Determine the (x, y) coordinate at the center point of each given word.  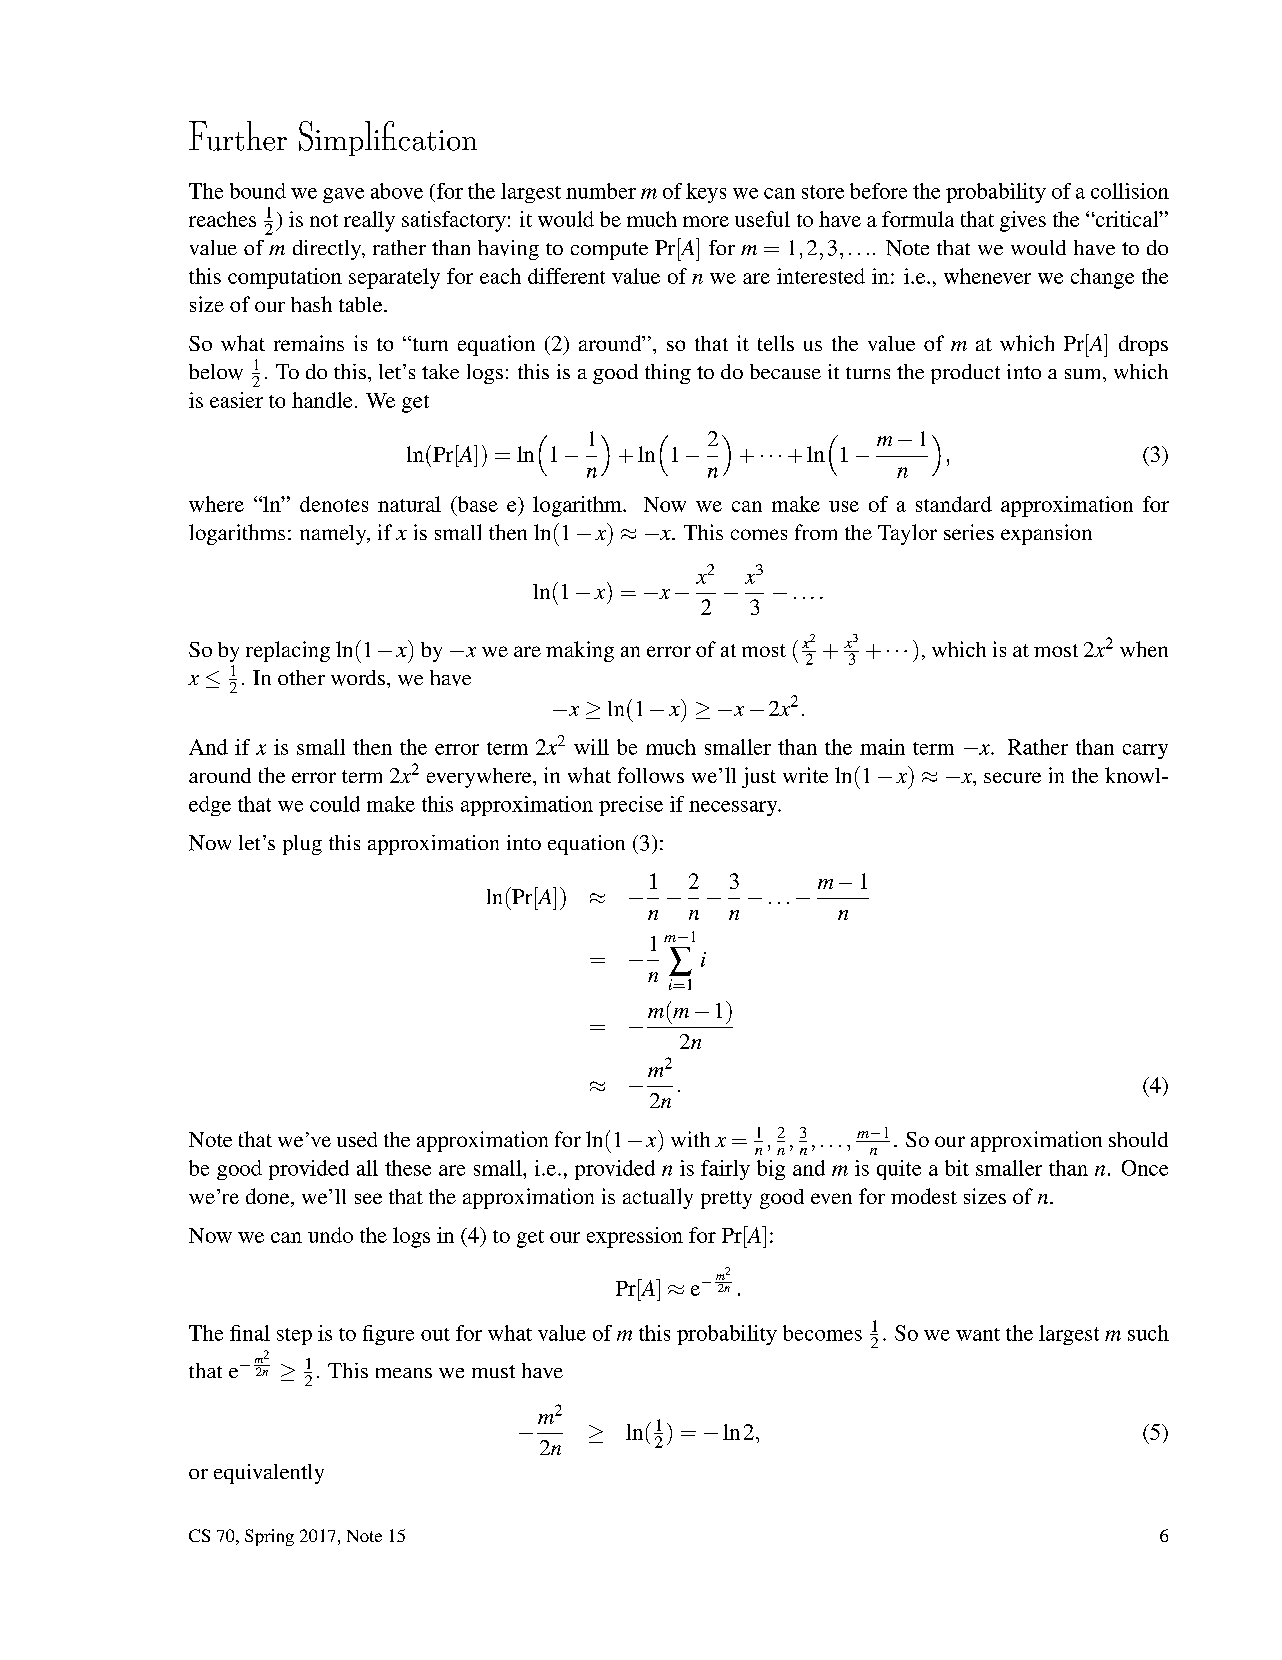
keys (706, 193)
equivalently (269, 1474)
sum (1084, 374)
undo (330, 1235)
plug (302, 845)
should (1138, 1139)
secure (1012, 777)
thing (668, 374)
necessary (734, 808)
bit (957, 1168)
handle (322, 400)
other (301, 677)
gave (343, 195)
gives (1023, 221)
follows (651, 775)
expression (635, 1237)
